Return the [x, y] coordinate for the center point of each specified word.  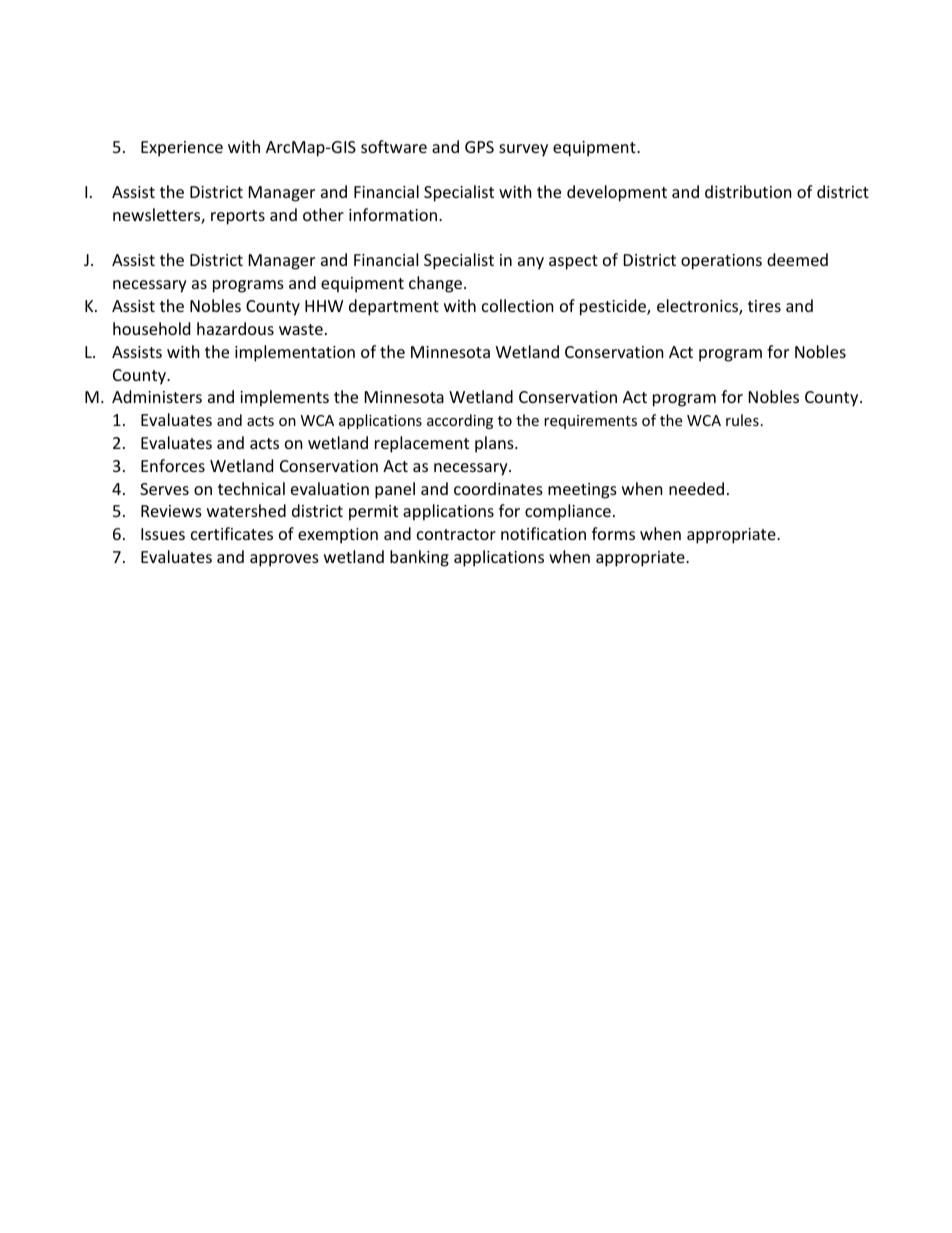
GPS [479, 147]
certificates [232, 533]
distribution [748, 191]
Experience [182, 149]
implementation [295, 353]
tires [764, 306]
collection [518, 305]
